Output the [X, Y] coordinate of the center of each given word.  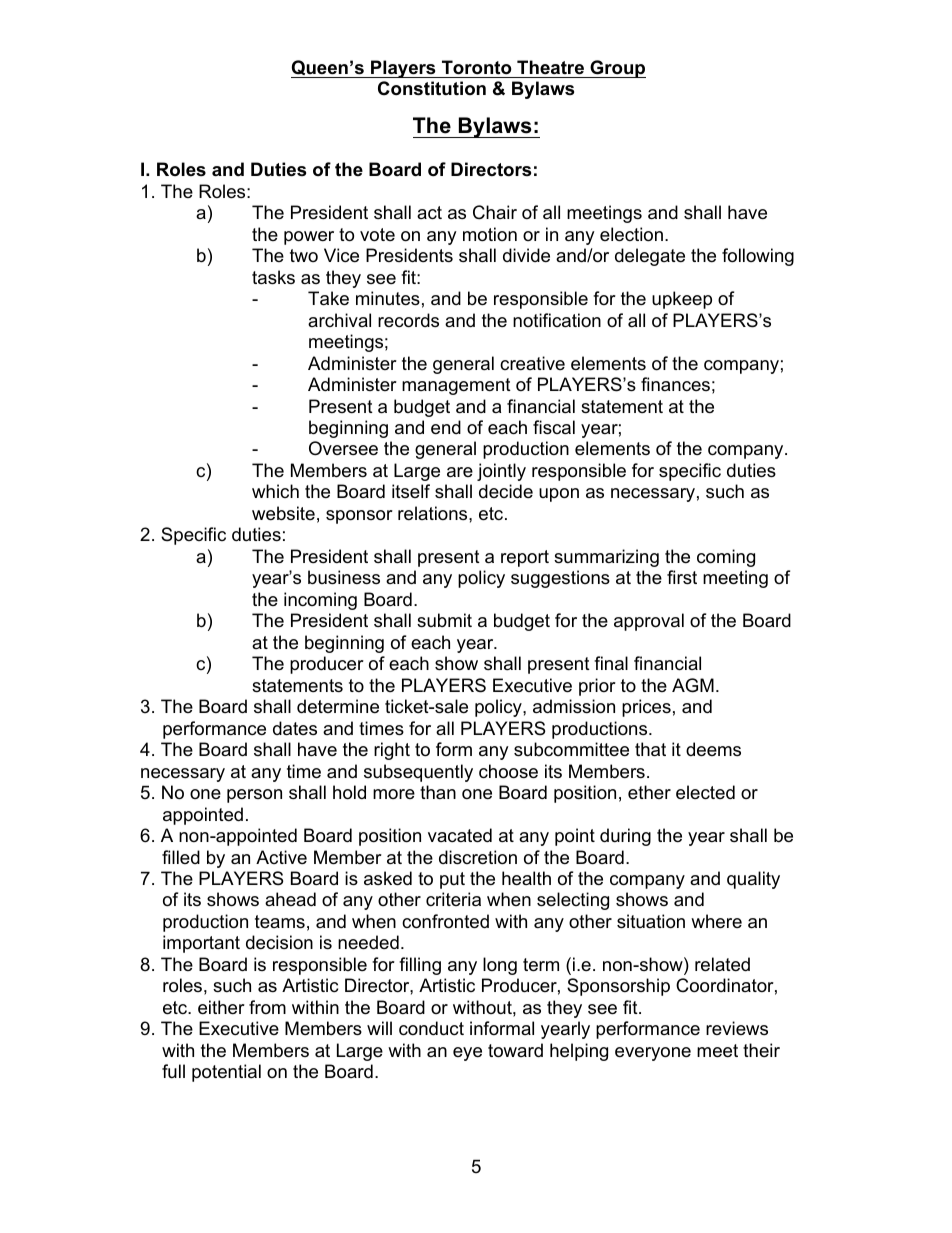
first [682, 577]
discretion [478, 857]
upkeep [682, 300]
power [309, 238]
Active [281, 857]
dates [295, 728]
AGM [693, 685]
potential [226, 1073]
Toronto [477, 67]
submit [444, 620]
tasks [273, 277]
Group [617, 69]
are [460, 472]
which [275, 491]
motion [490, 234]
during [625, 837]
